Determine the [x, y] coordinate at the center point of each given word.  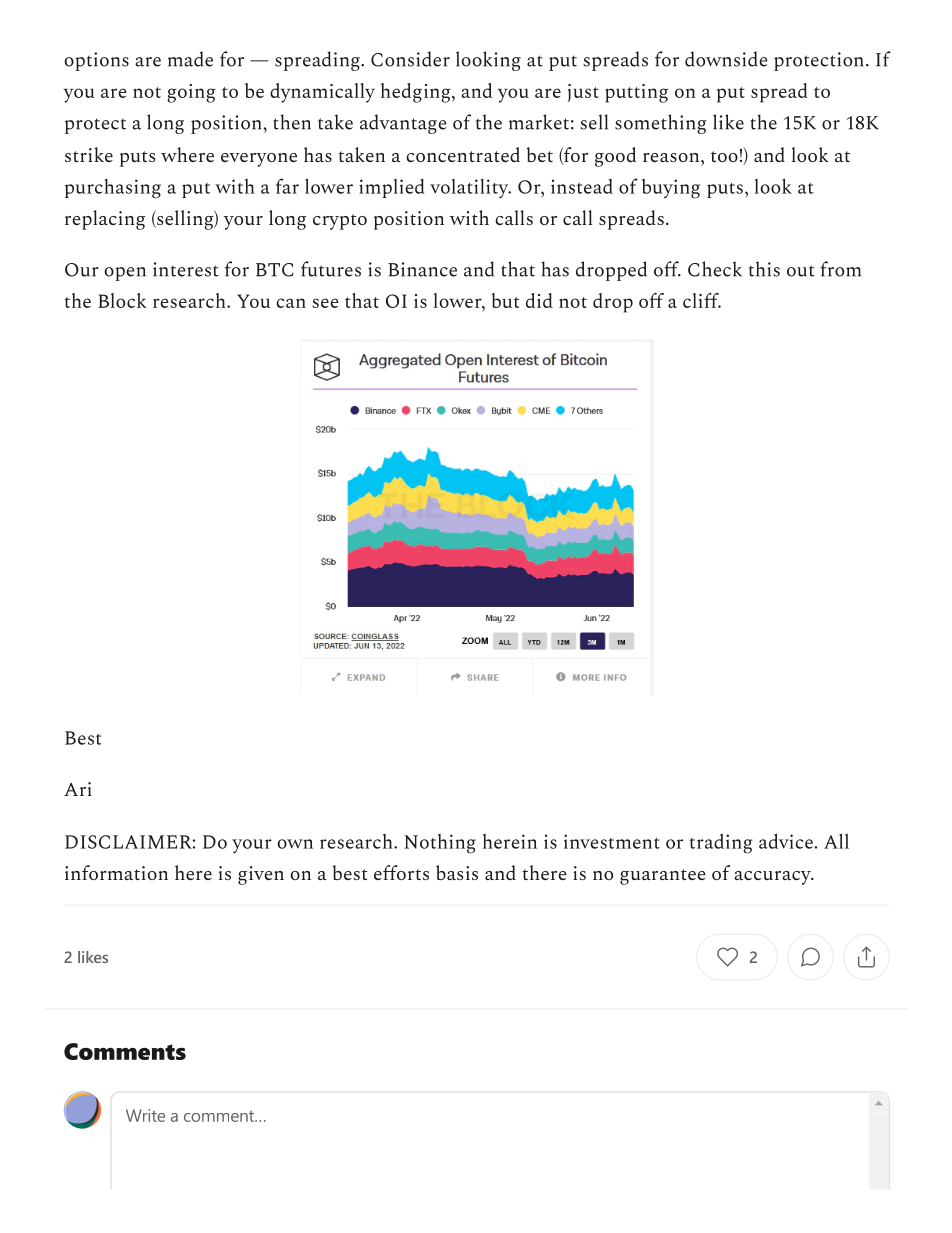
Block [122, 300]
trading [720, 844]
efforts [401, 872]
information [116, 872]
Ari [78, 789]
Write [145, 1115]
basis [457, 872]
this [764, 269]
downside [726, 59]
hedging [417, 93]
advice [786, 841]
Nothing [440, 844]
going [192, 93]
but [505, 300]
